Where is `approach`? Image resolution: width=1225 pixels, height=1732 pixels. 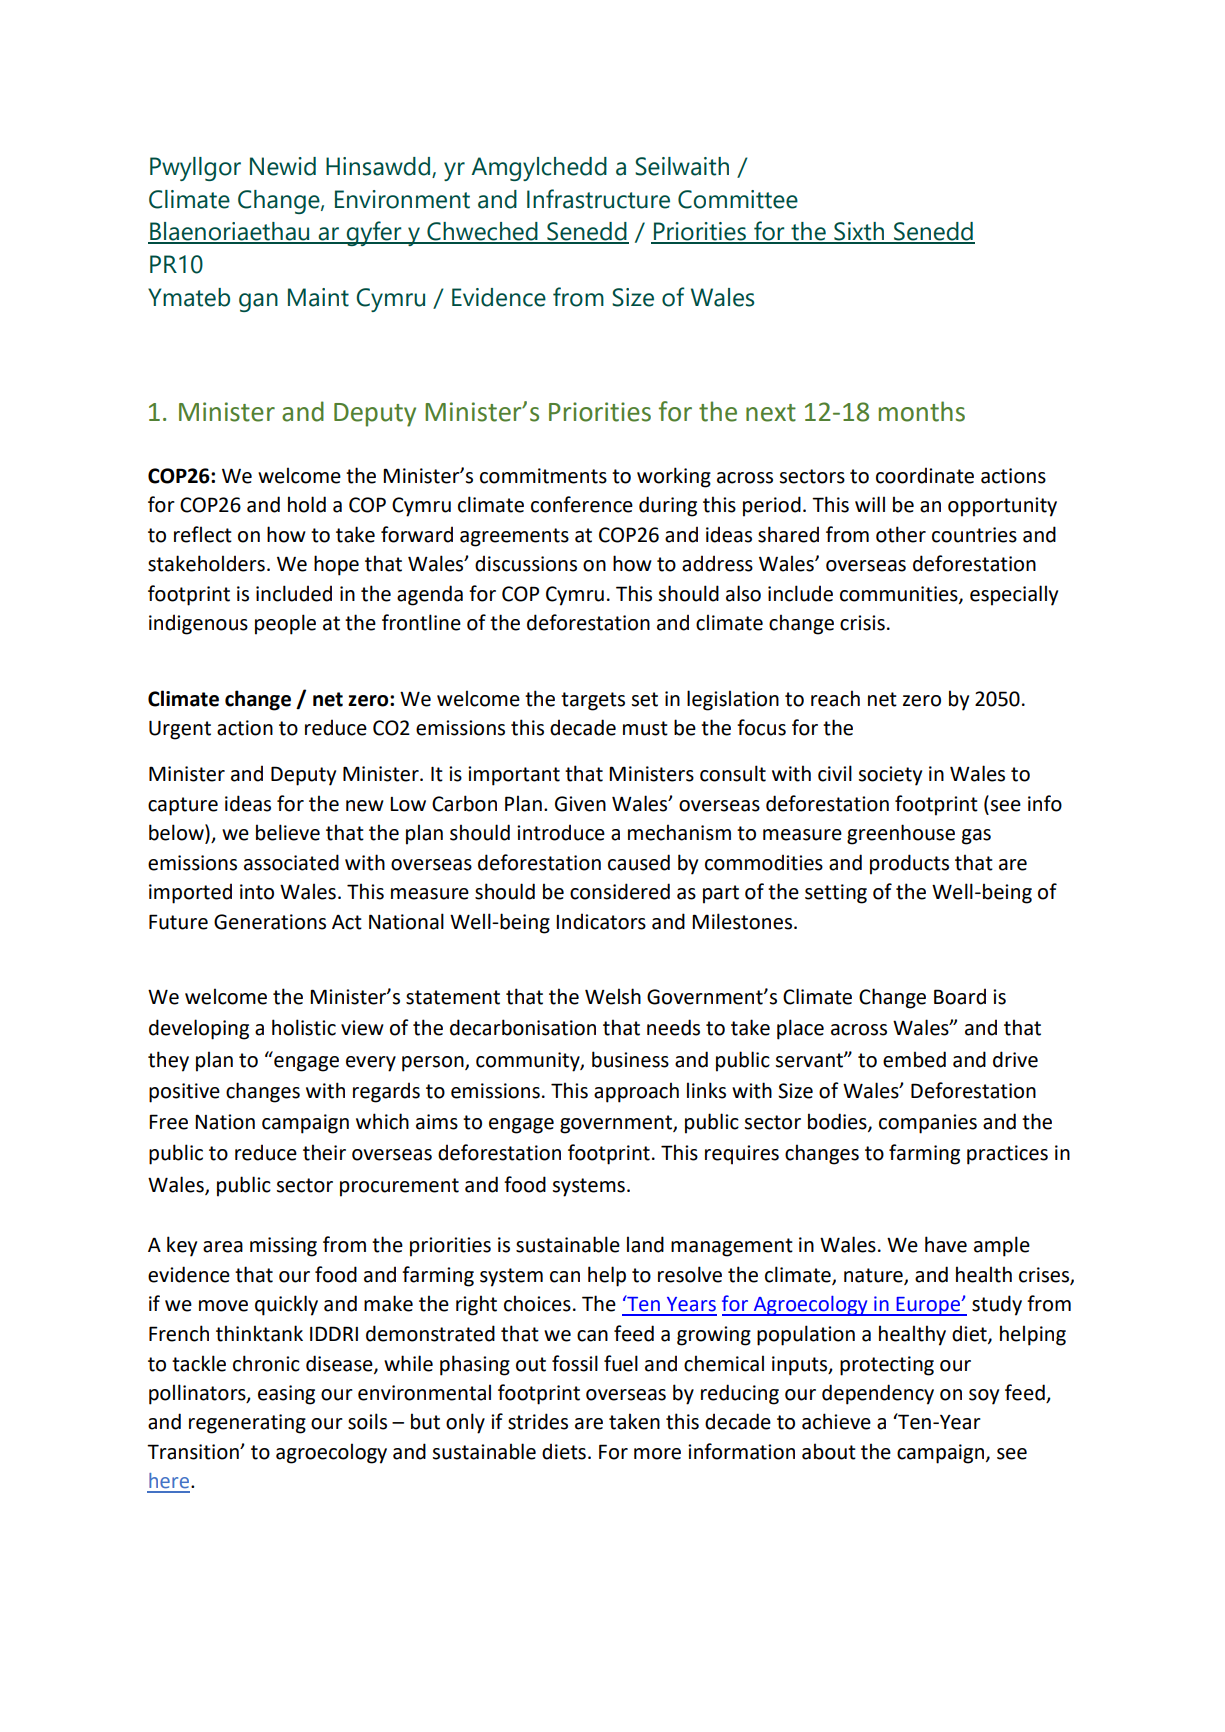
approach is located at coordinates (636, 1092).
